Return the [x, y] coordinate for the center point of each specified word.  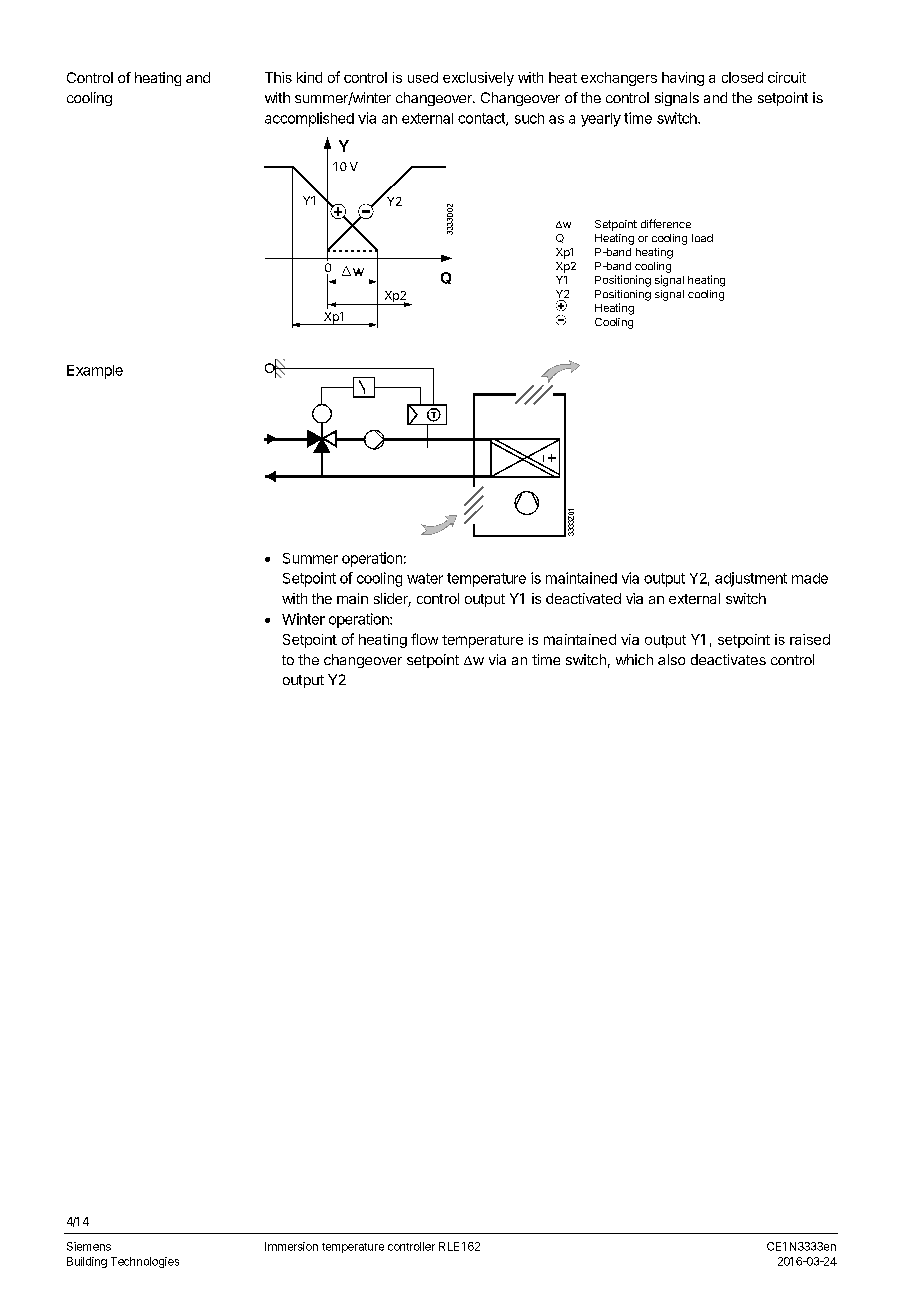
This [278, 77]
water [425, 578]
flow [424, 639]
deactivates [728, 659]
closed [742, 77]
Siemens [89, 1246]
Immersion [291, 1246]
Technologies [145, 1262]
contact [482, 119]
